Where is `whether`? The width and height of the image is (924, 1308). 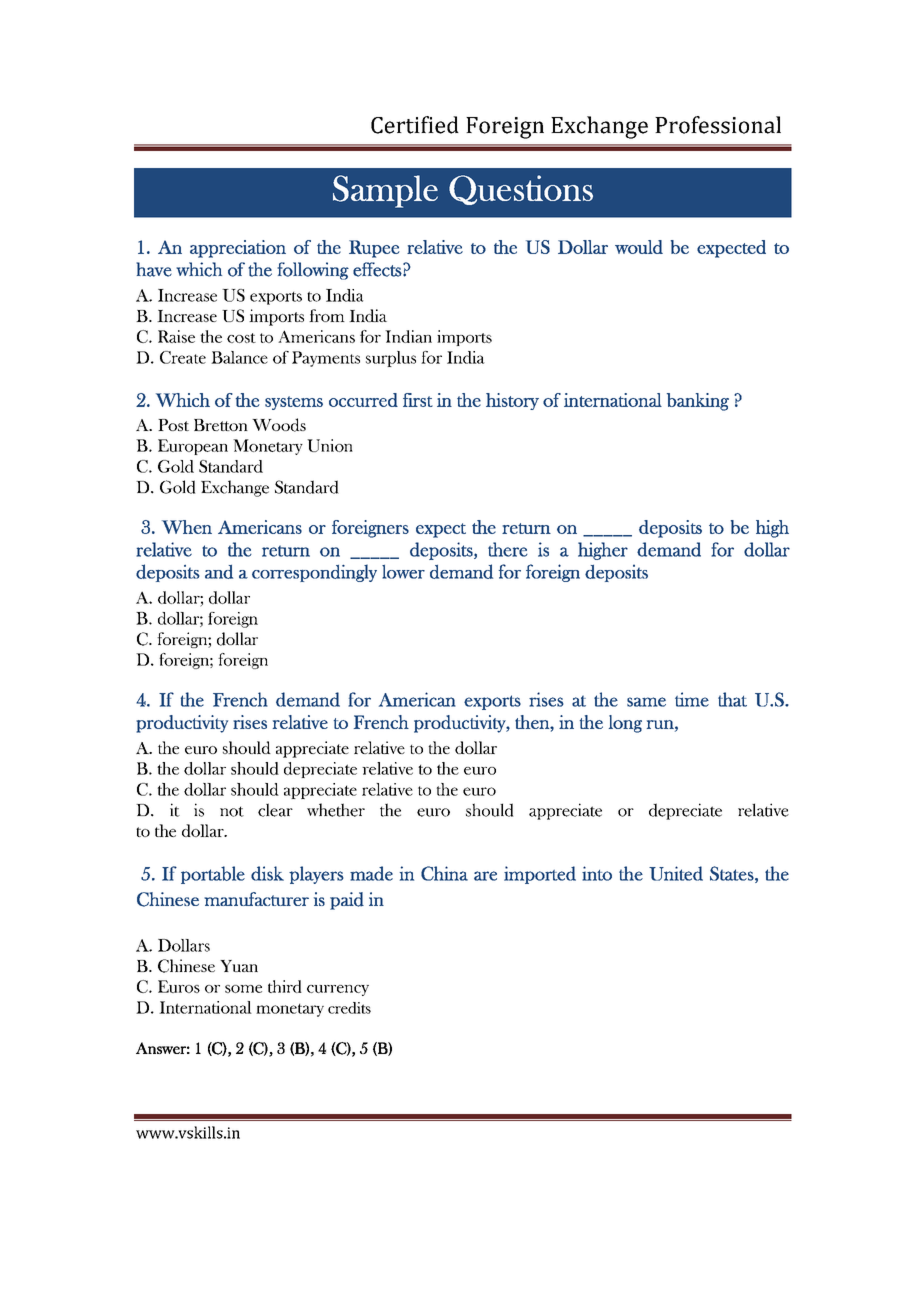 whether is located at coordinates (336, 810).
